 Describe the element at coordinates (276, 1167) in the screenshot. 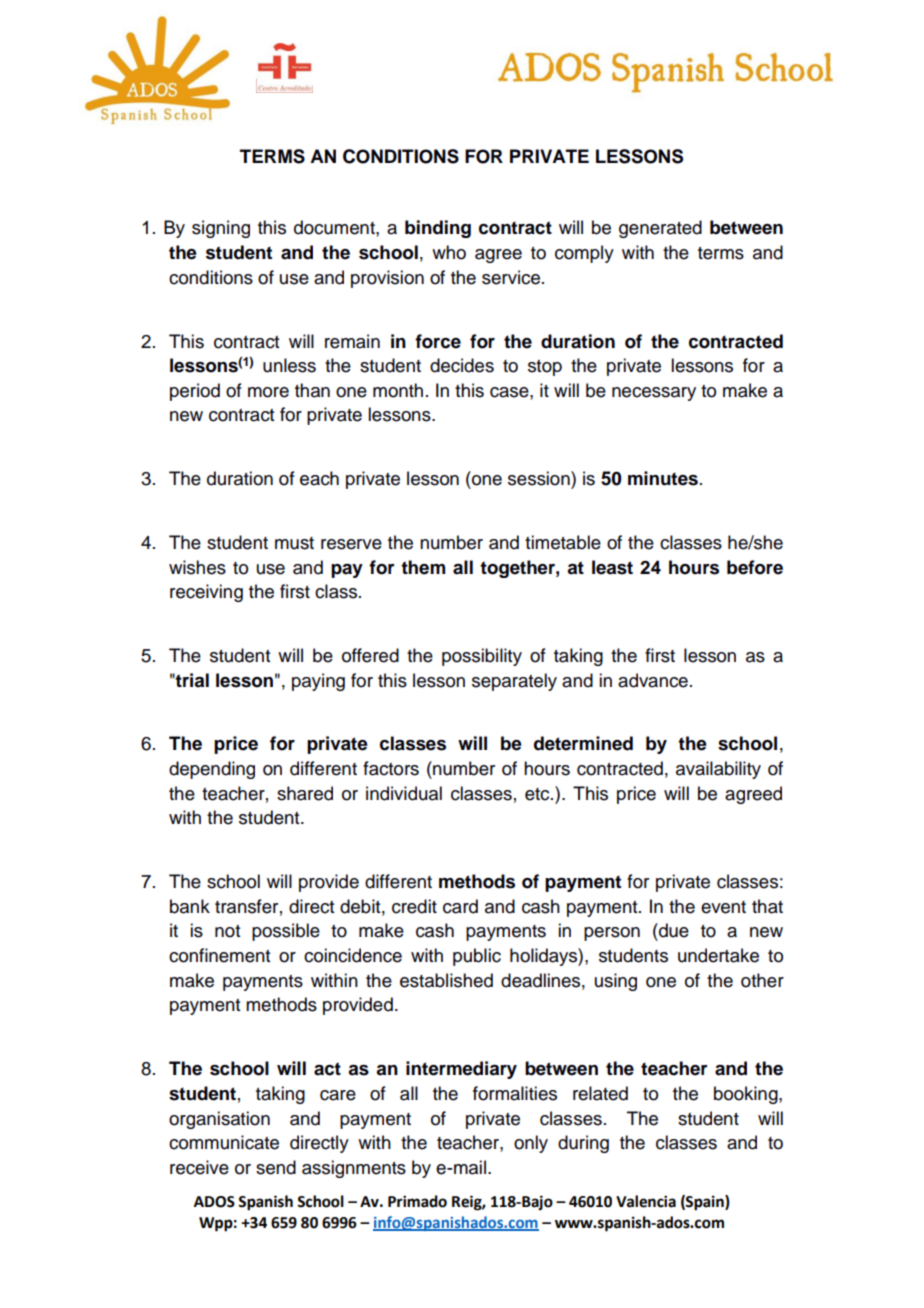

I see `send` at that location.
